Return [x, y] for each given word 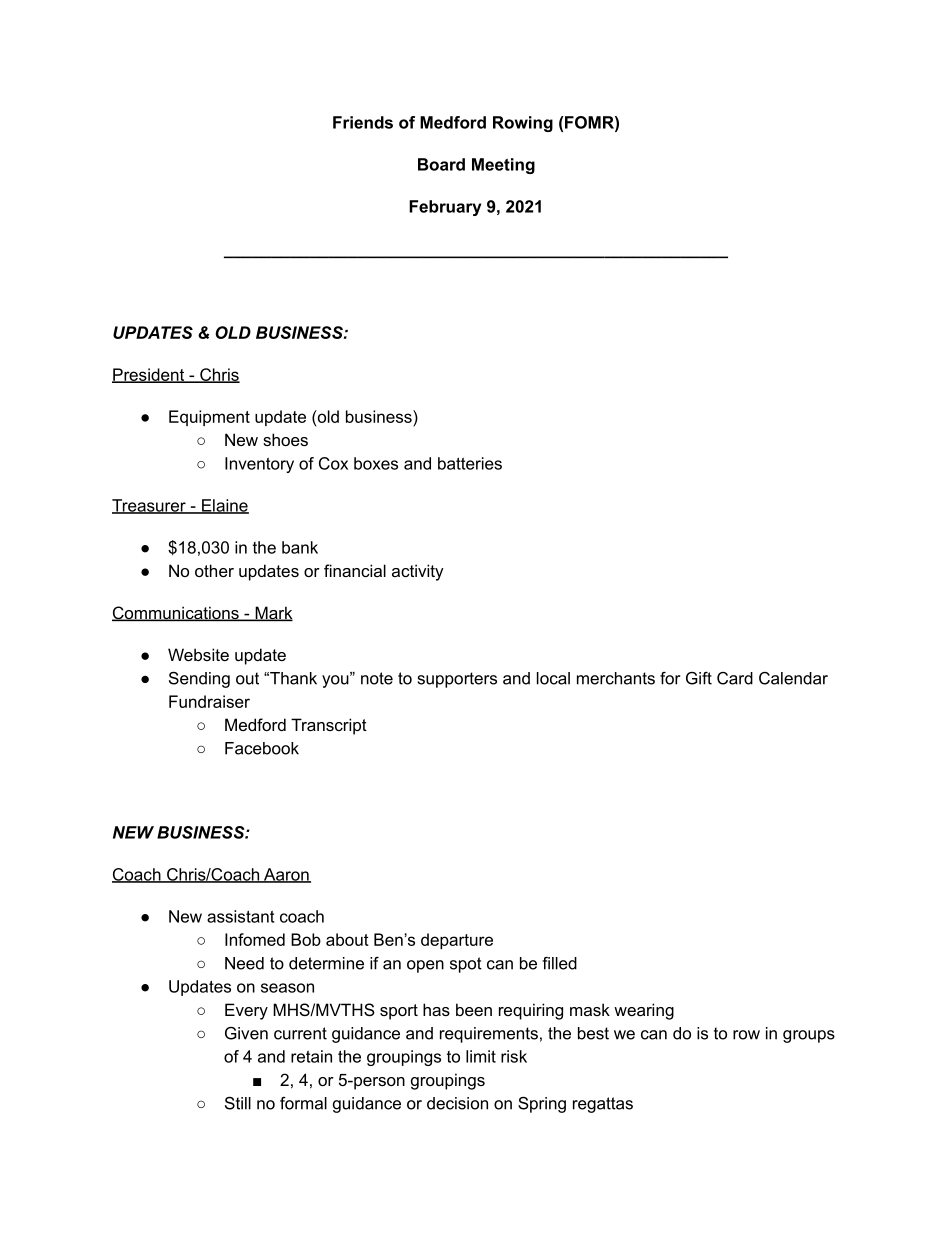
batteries [470, 463]
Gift [699, 678]
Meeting [503, 166]
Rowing [523, 124]
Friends [363, 122]
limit [481, 1056]
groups [809, 1036]
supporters [457, 680]
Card [735, 678]
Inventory [259, 465]
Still [238, 1103]
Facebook [262, 748]
